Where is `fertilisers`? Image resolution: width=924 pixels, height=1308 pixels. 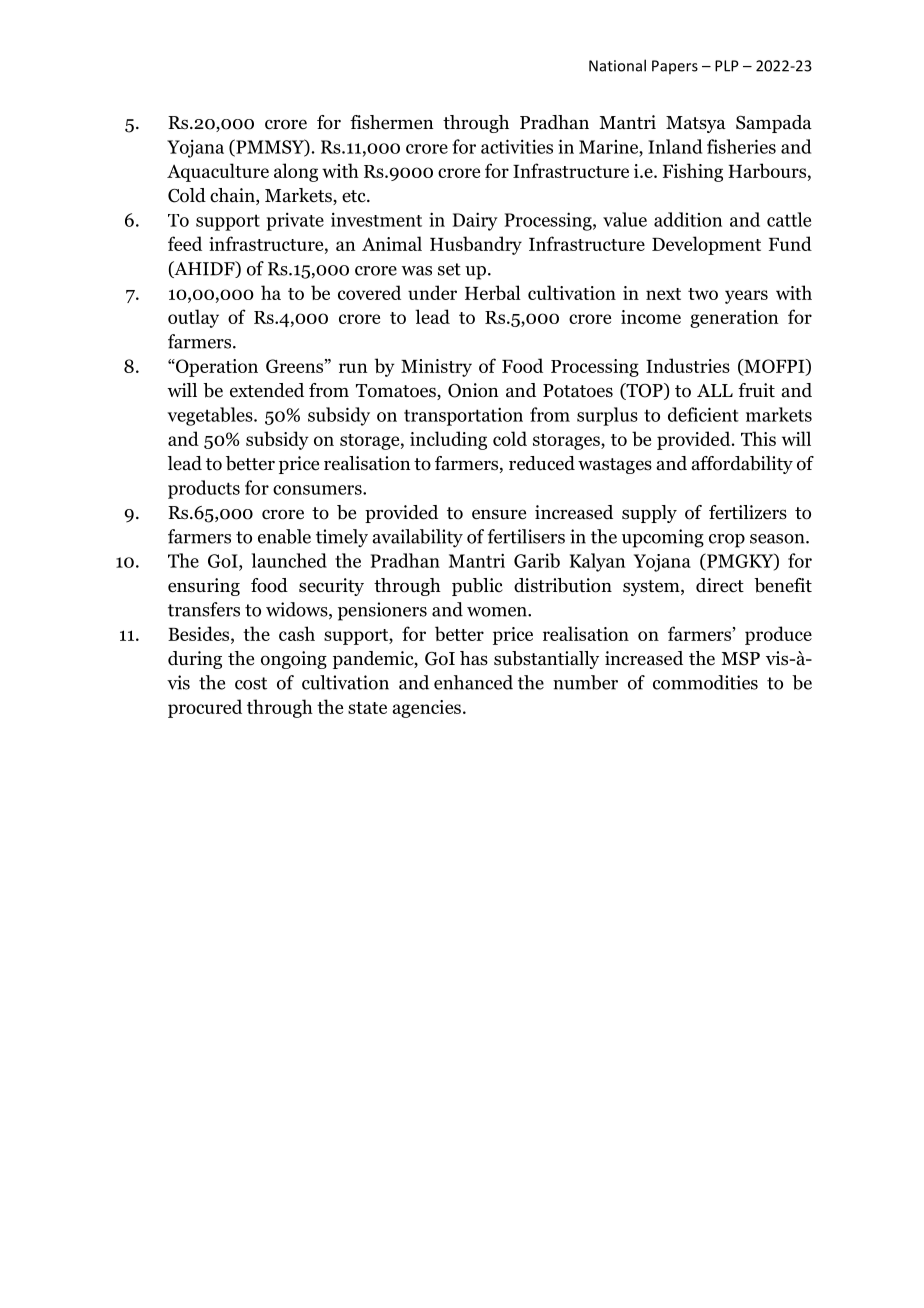
fertilisers is located at coordinates (526, 536).
